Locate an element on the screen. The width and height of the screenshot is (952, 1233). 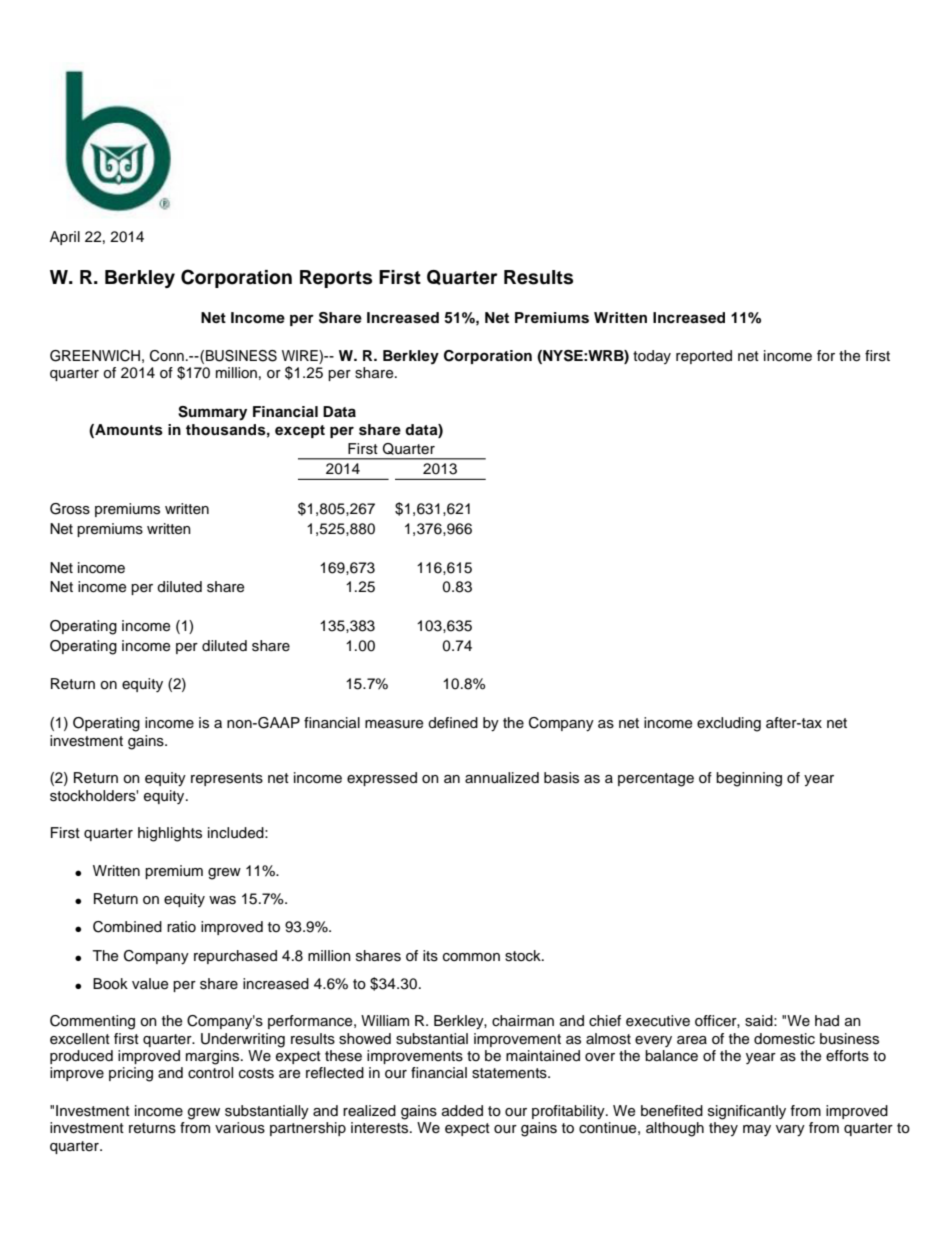
excluding is located at coordinates (729, 724).
